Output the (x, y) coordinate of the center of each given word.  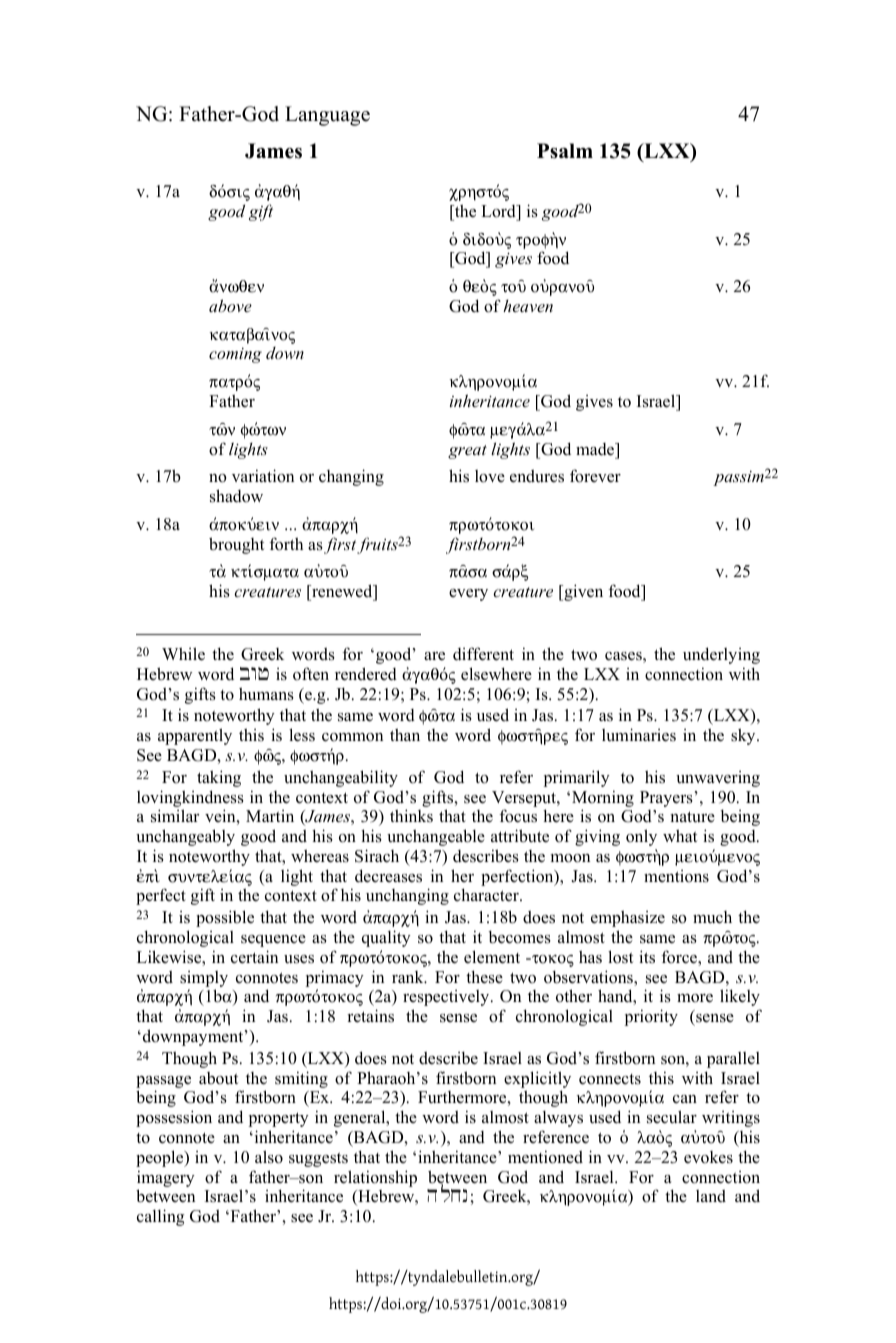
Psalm (565, 151)
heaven (528, 306)
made (596, 449)
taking (219, 778)
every (468, 595)
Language (327, 116)
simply (204, 979)
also (269, 1157)
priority (651, 1017)
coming (235, 355)
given (582, 592)
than (405, 734)
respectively (447, 998)
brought (236, 545)
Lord (499, 211)
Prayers (666, 799)
